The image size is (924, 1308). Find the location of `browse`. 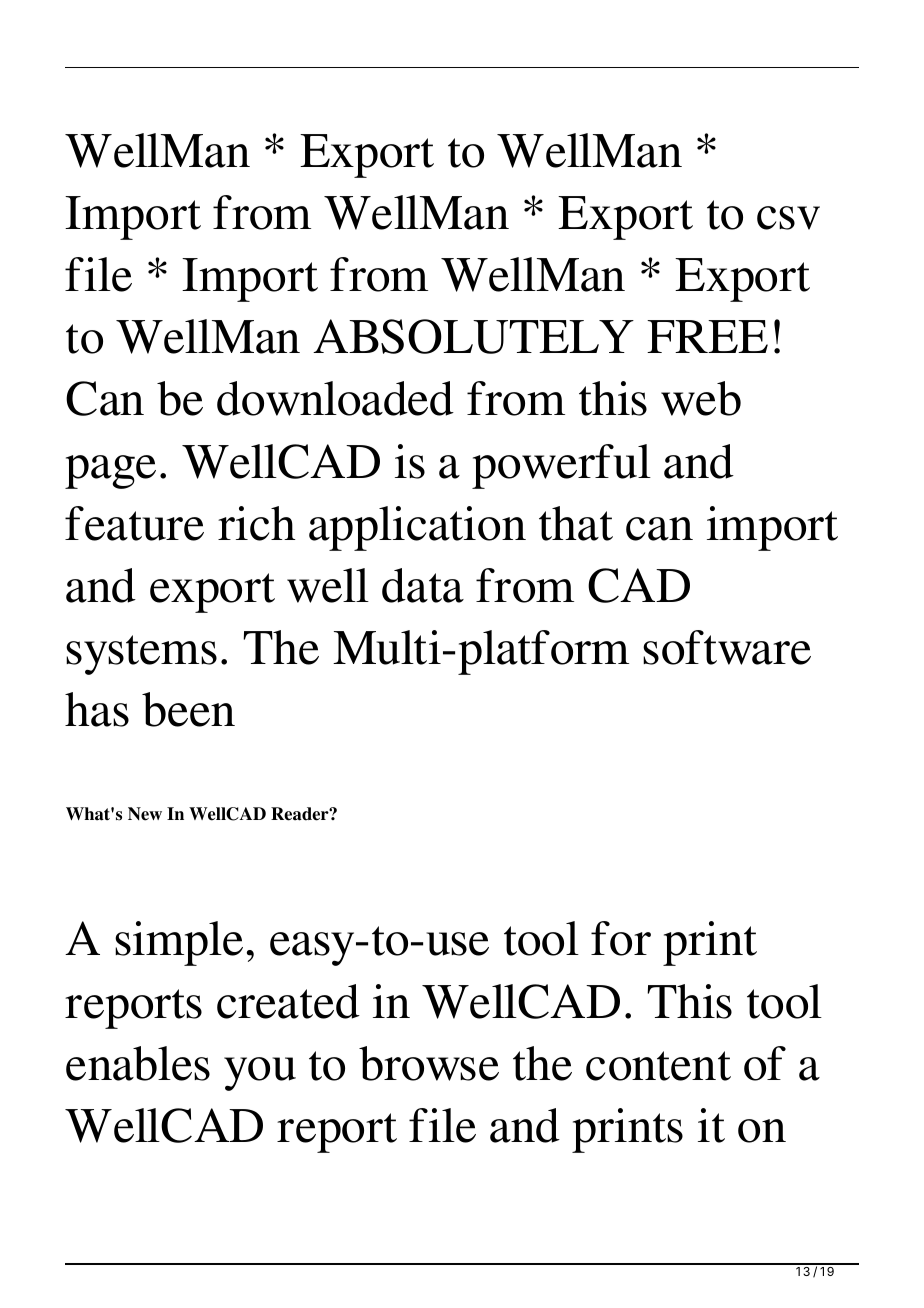

browse is located at coordinates (429, 1063).
